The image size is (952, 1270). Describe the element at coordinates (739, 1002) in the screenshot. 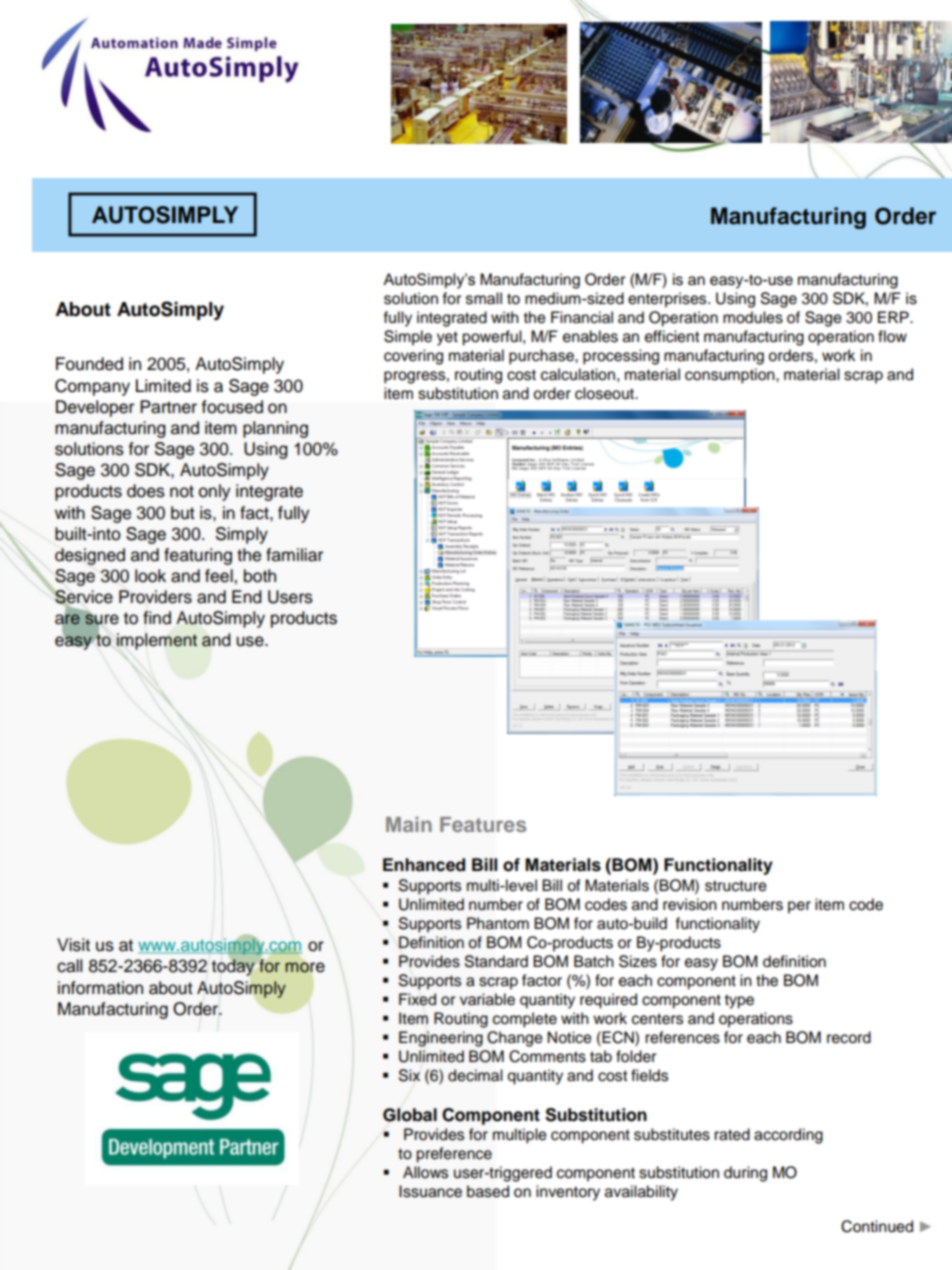

I see `type` at that location.
